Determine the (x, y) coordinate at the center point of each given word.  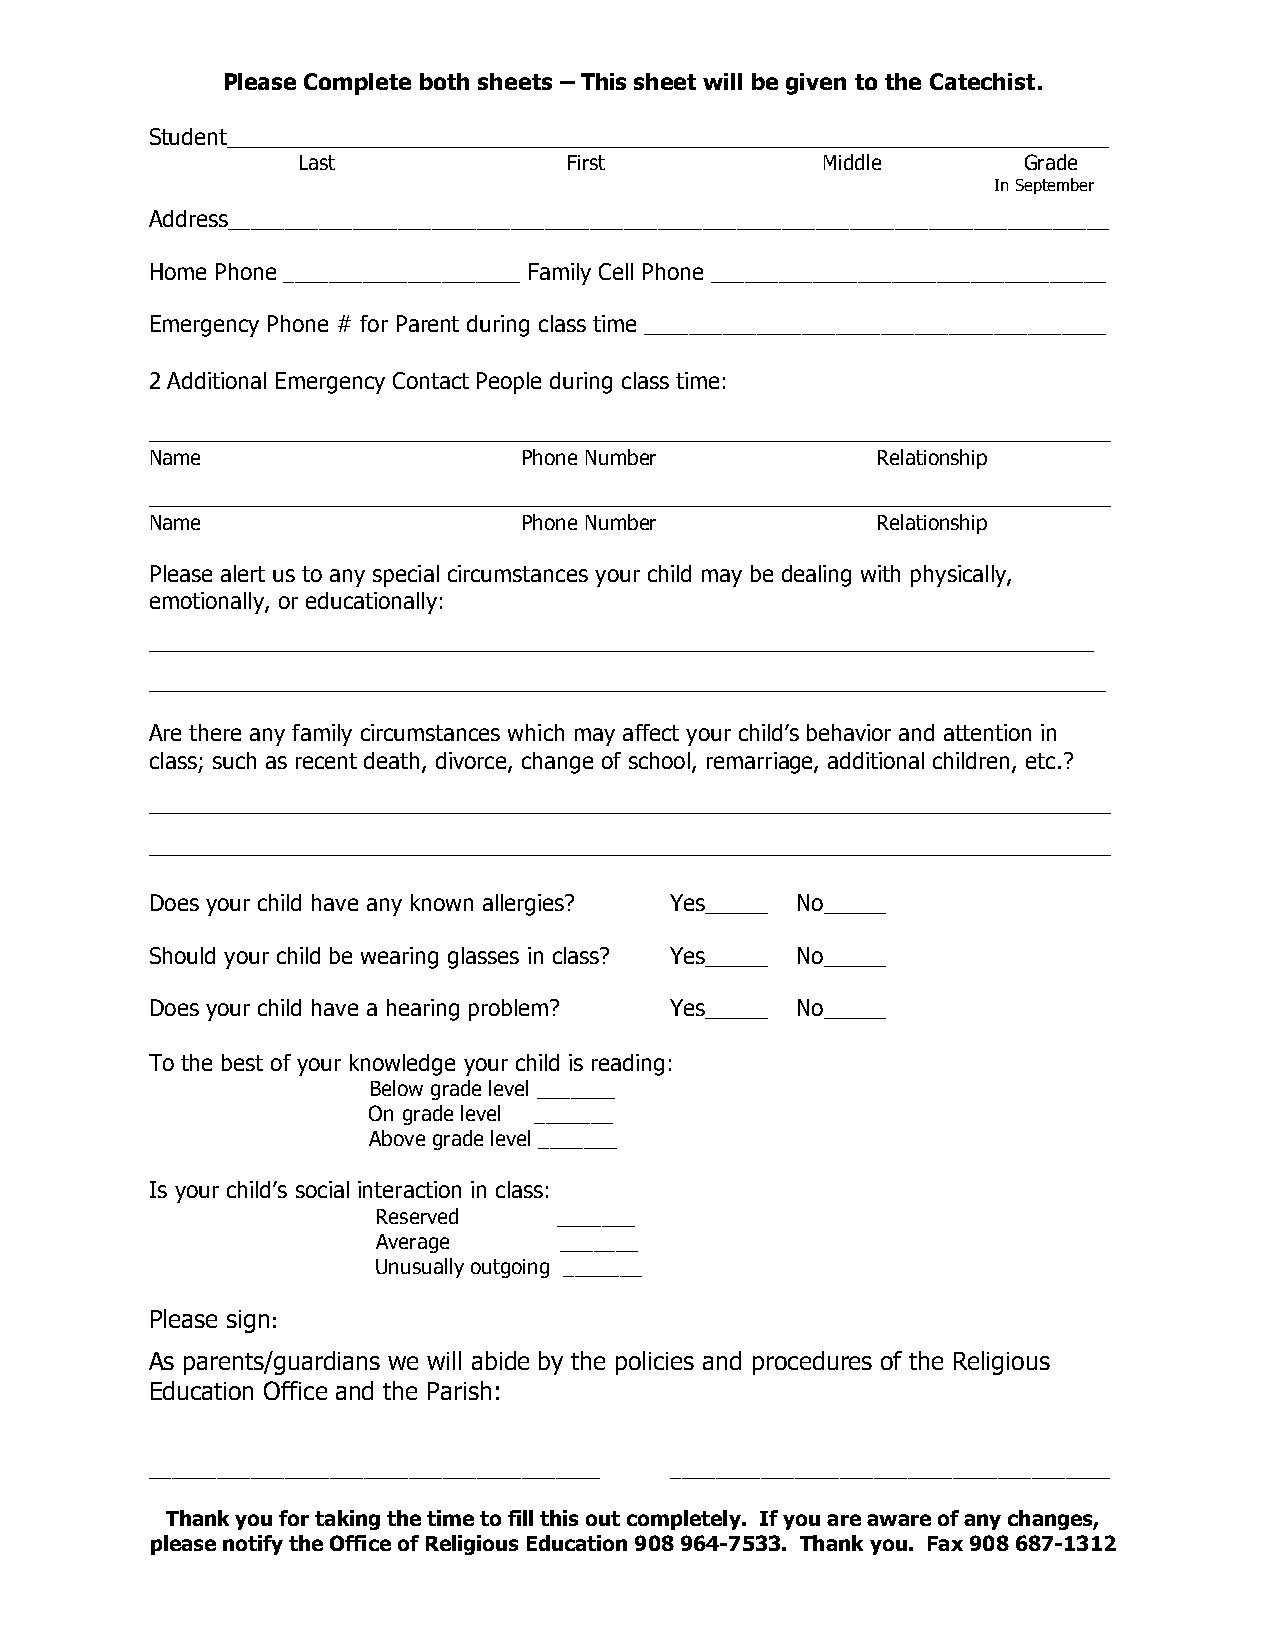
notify (253, 1545)
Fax (945, 1543)
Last (317, 162)
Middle (852, 162)
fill (520, 1518)
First (586, 162)
